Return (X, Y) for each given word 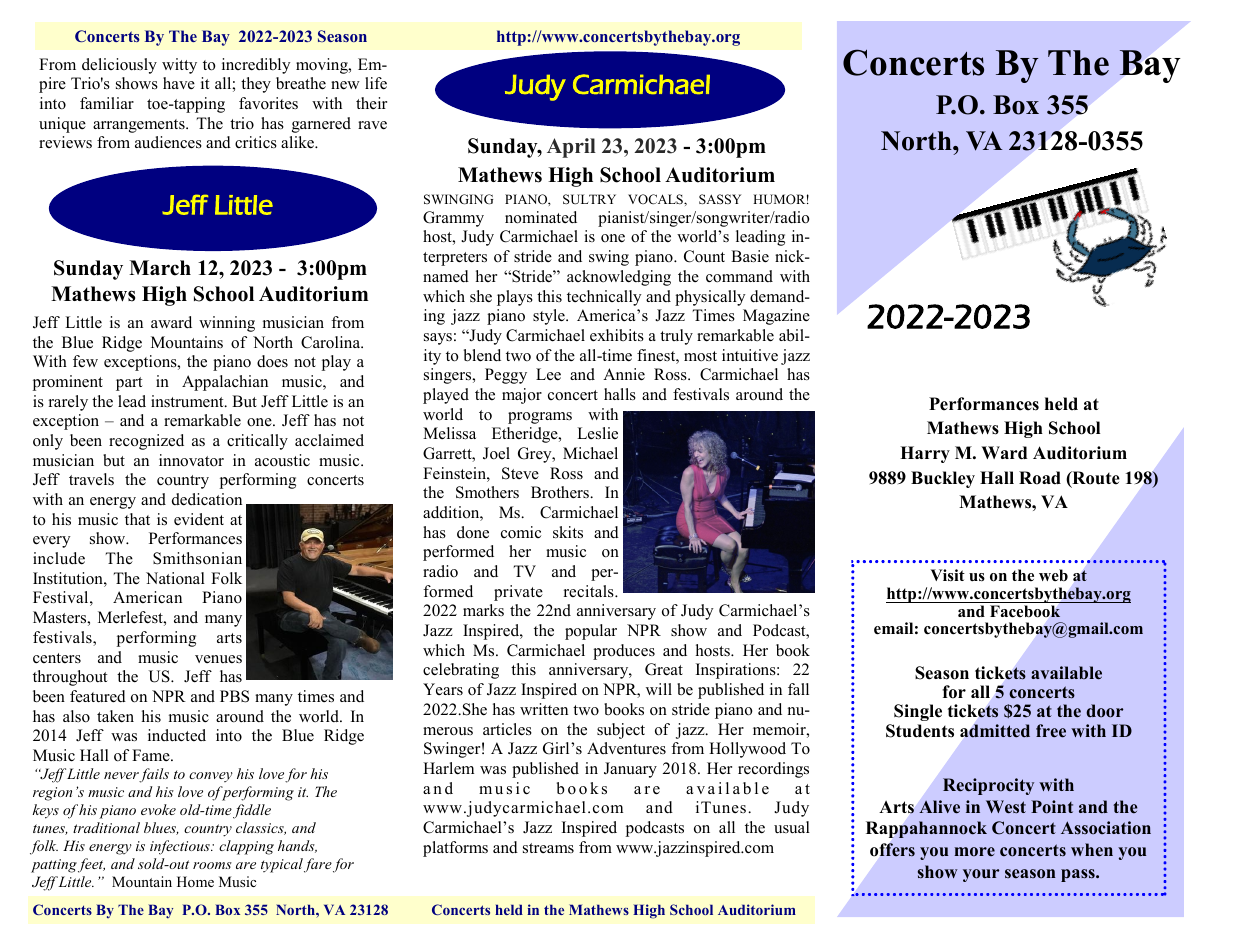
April (571, 148)
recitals (590, 591)
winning (227, 324)
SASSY (720, 199)
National (175, 578)
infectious (181, 847)
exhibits (617, 335)
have (179, 83)
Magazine (776, 317)
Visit (947, 575)
